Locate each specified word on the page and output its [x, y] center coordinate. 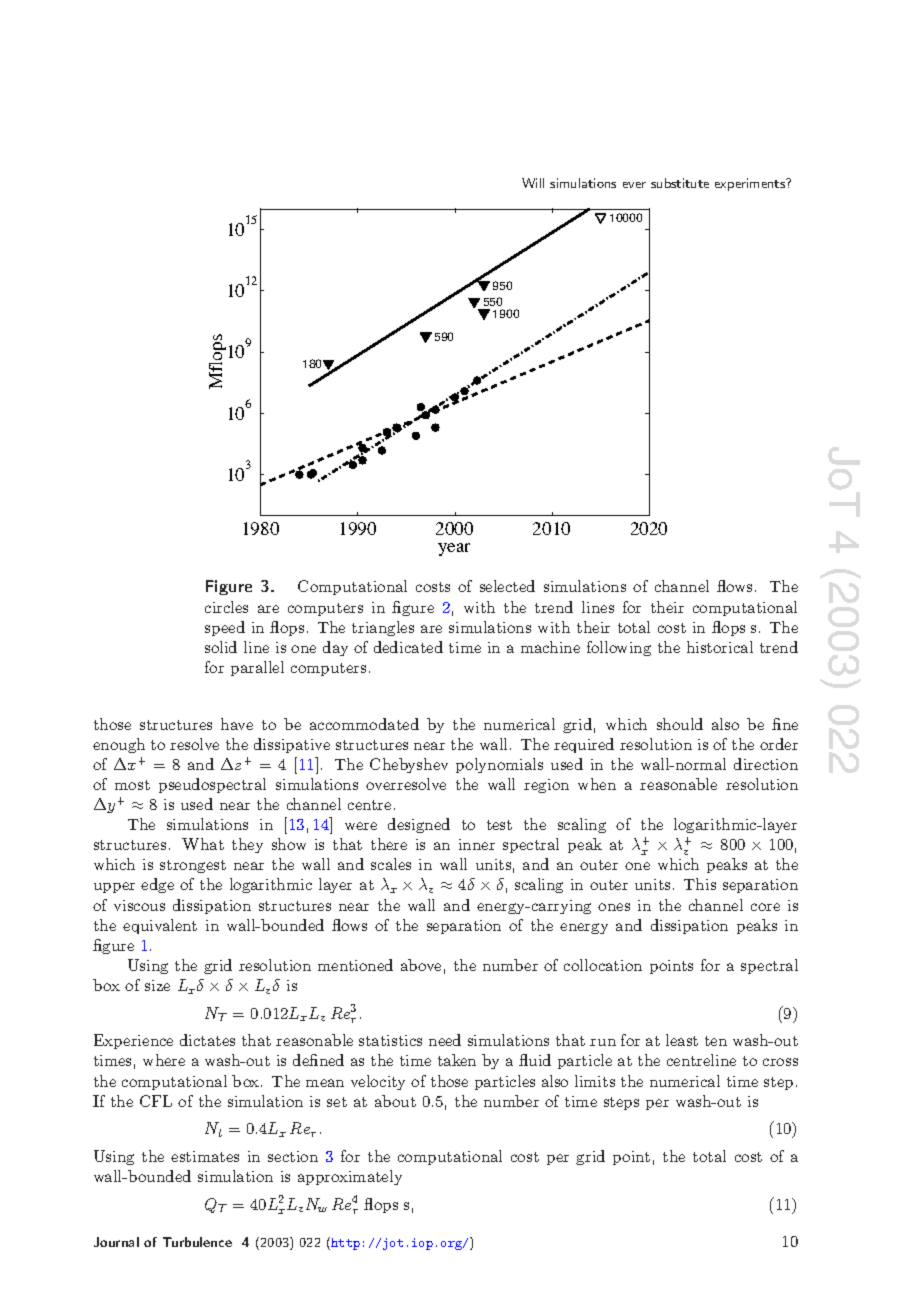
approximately [350, 1177]
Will [533, 183]
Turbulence [197, 1242]
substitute [680, 183]
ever [634, 185]
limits [595, 1081]
